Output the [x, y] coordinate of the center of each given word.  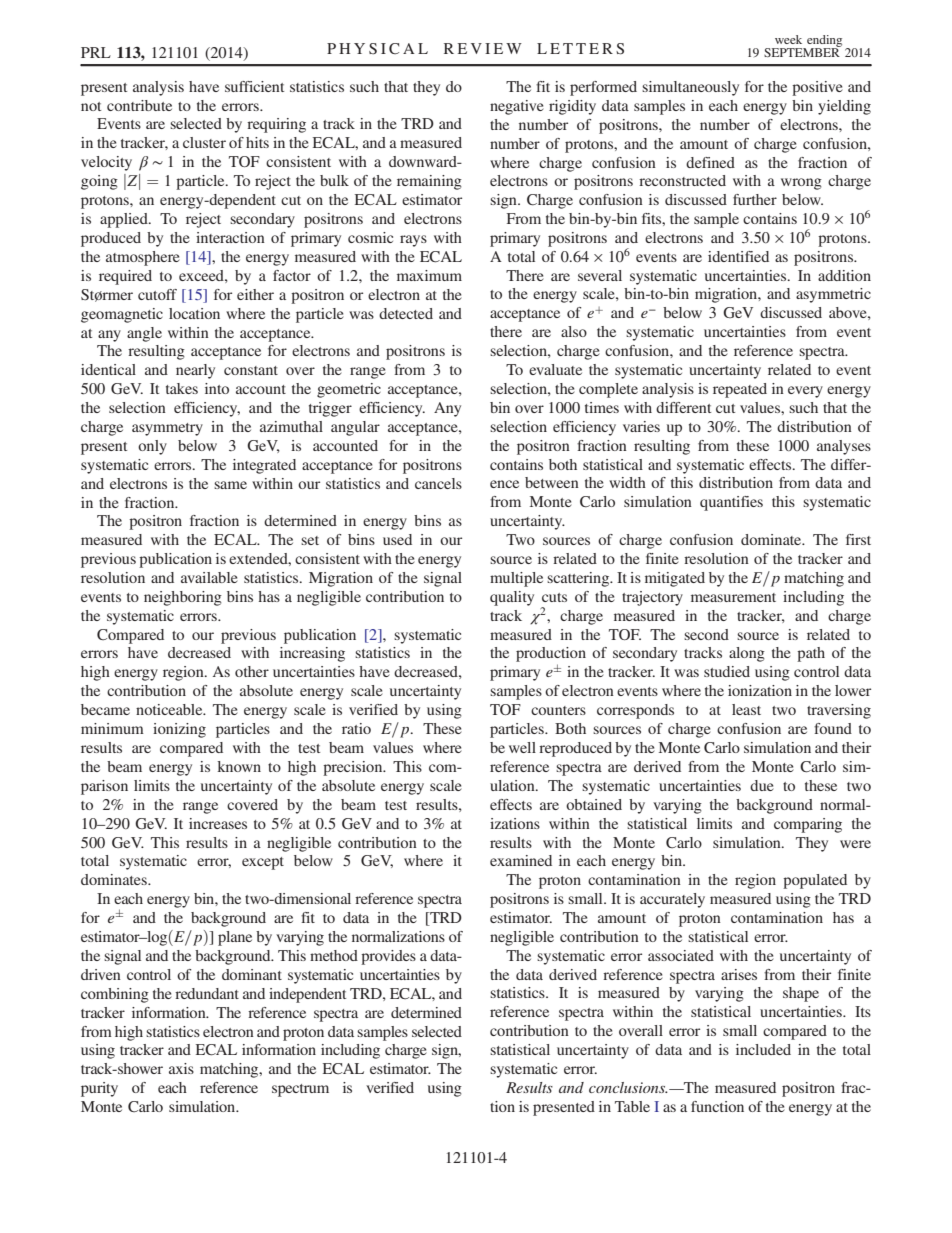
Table [632, 1106]
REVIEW [483, 48]
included [763, 1049]
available [209, 577]
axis [181, 1068]
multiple [516, 579]
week [788, 39]
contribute [139, 105]
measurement [733, 597]
